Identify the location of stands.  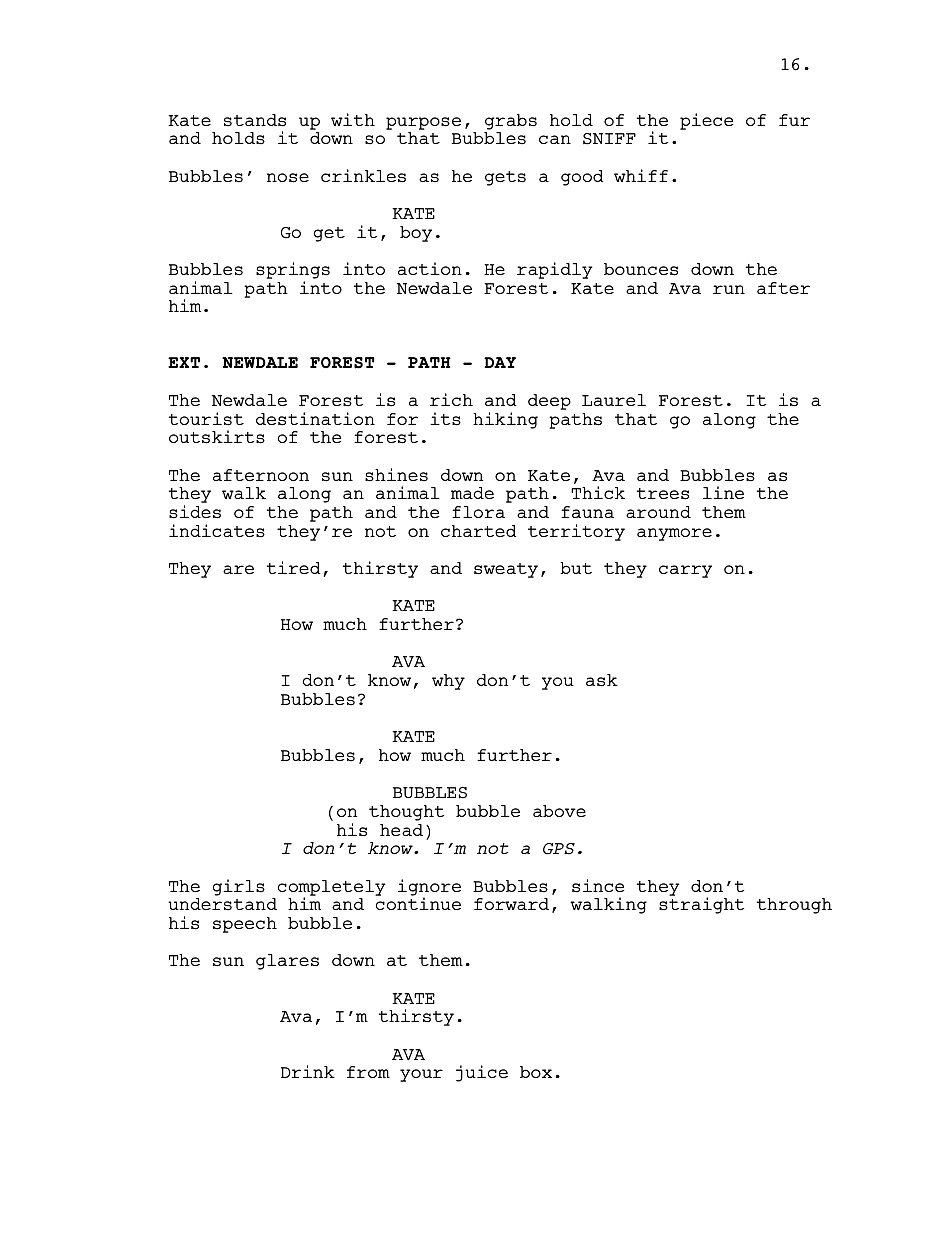
(255, 120).
